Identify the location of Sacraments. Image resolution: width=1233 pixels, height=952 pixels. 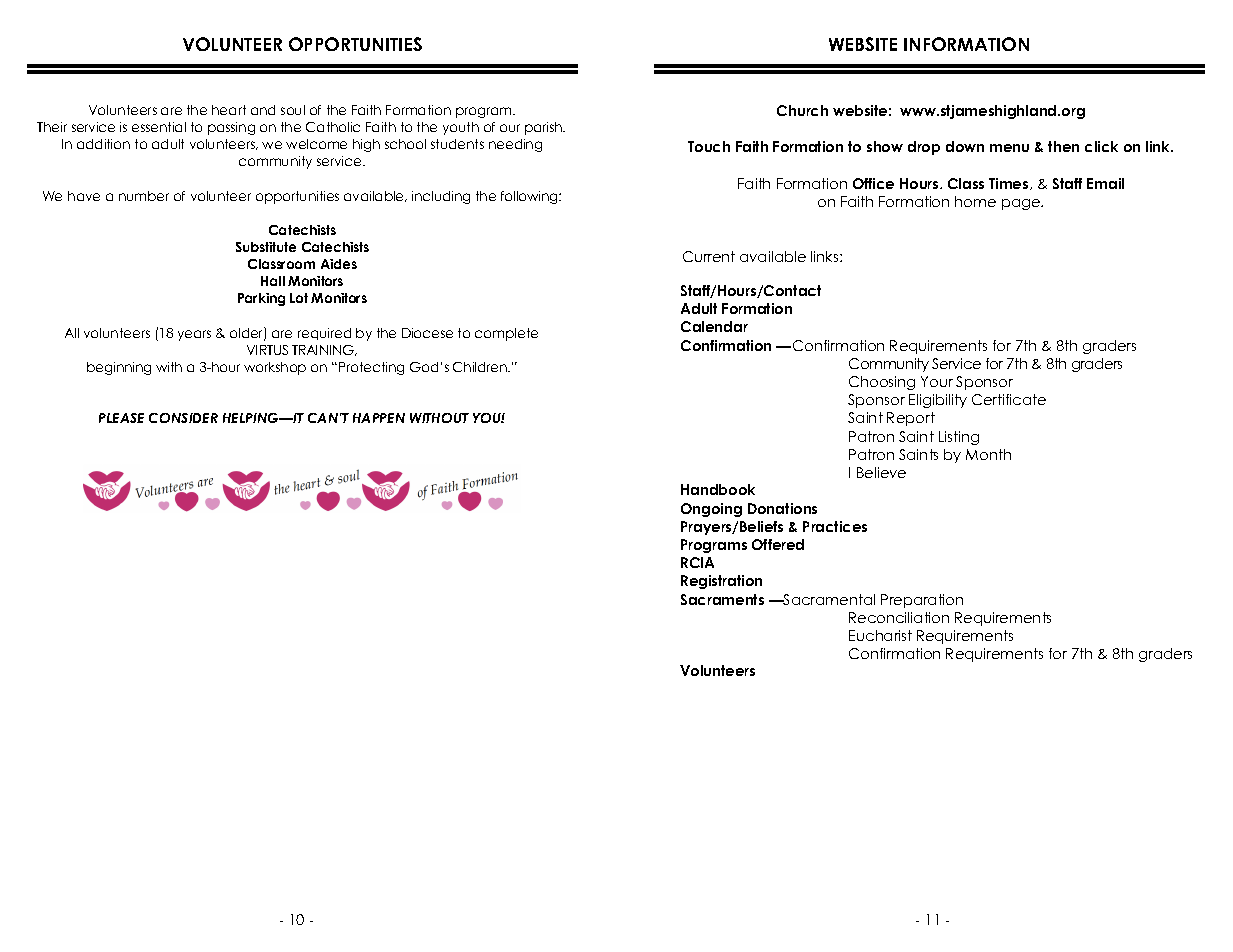
(722, 599).
